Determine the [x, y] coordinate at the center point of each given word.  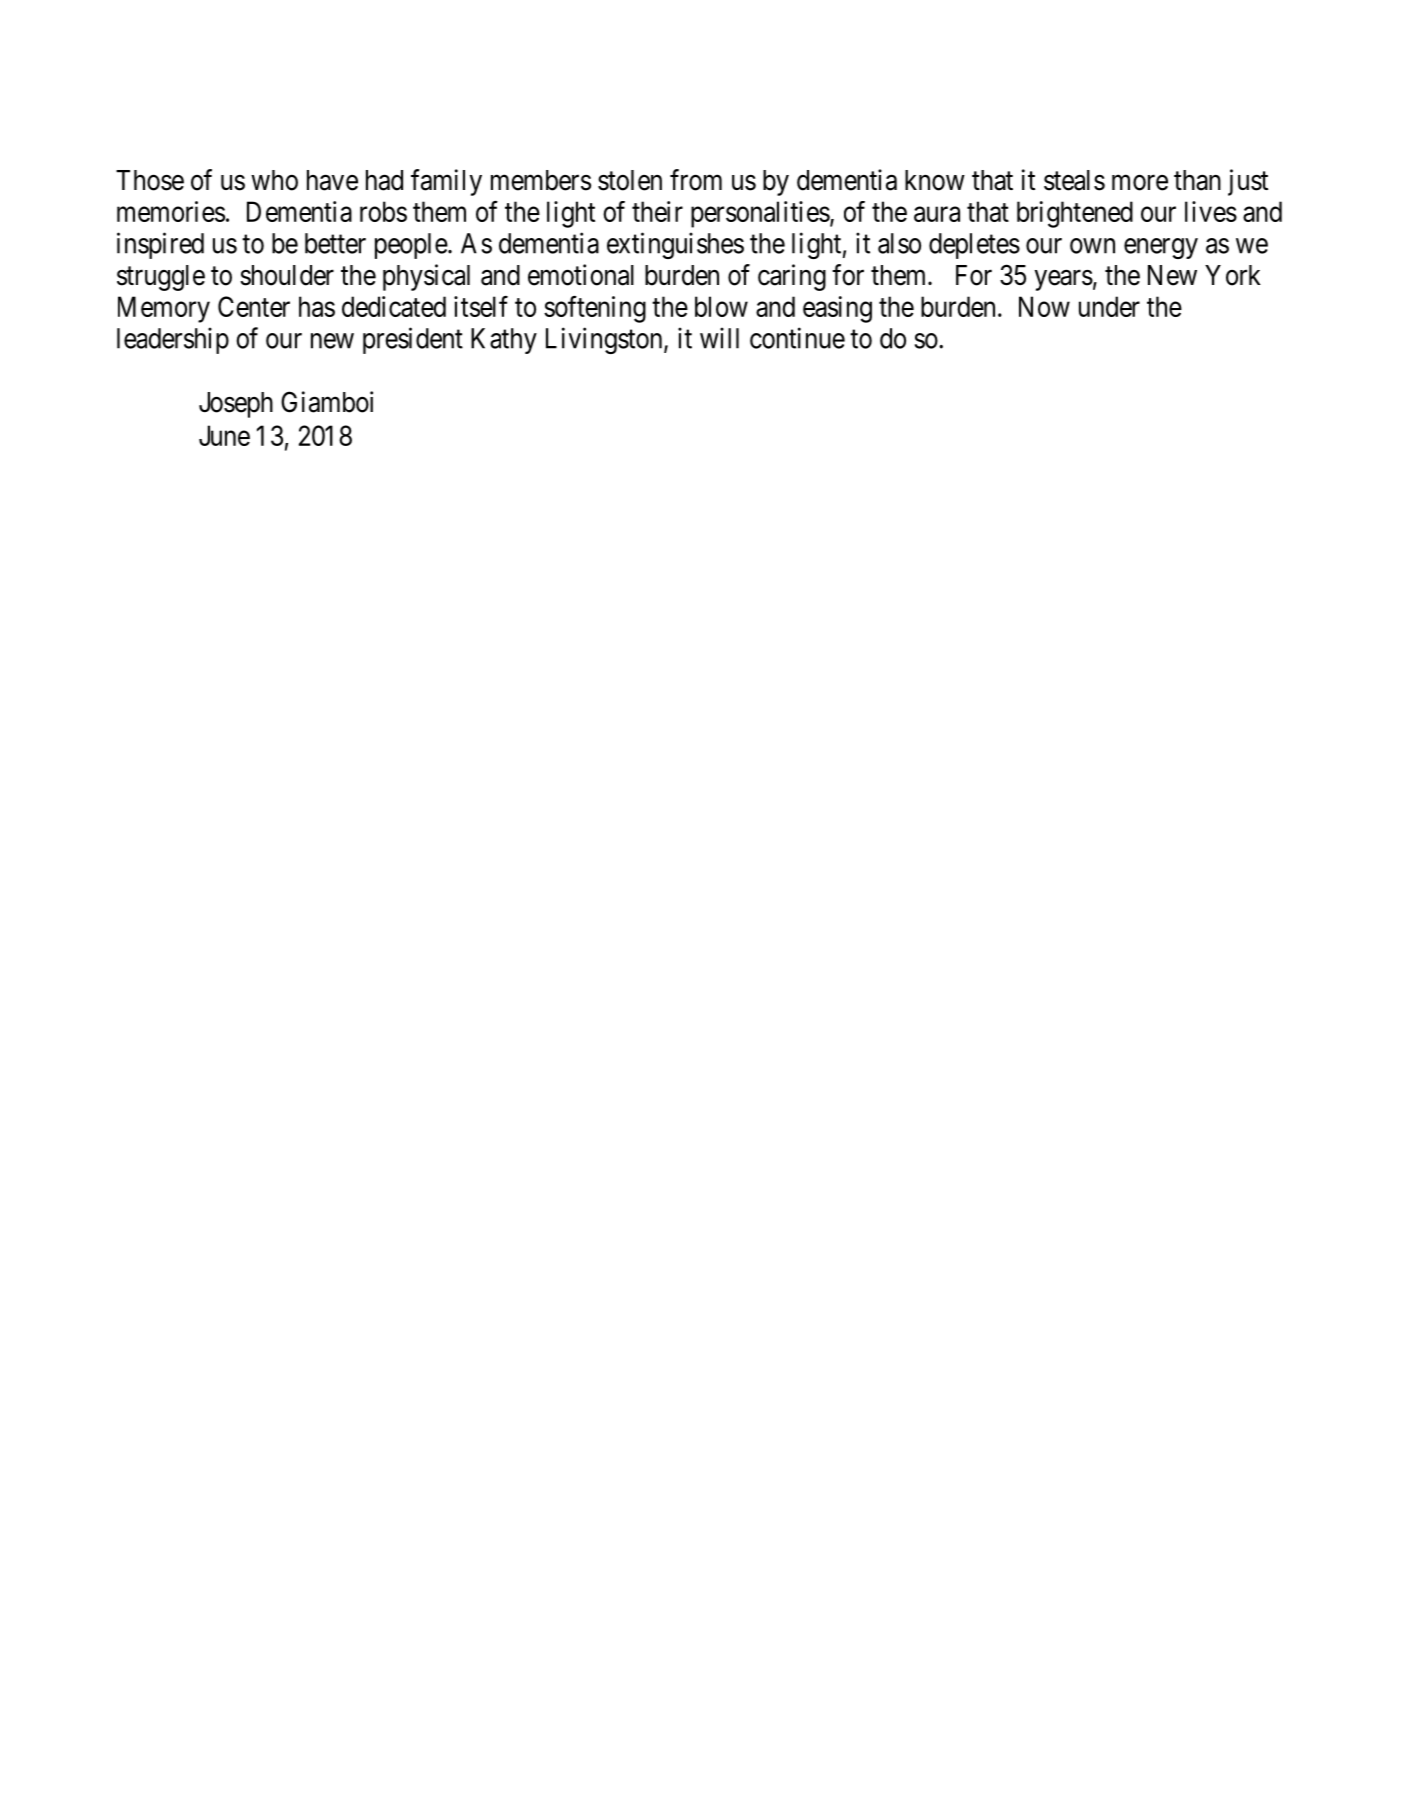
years [1064, 280]
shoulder [287, 275]
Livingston [605, 340]
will [719, 338]
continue [797, 338]
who [274, 180]
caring [792, 277]
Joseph [236, 405]
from [696, 180]
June [224, 435]
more [1140, 183]
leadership [173, 340]
